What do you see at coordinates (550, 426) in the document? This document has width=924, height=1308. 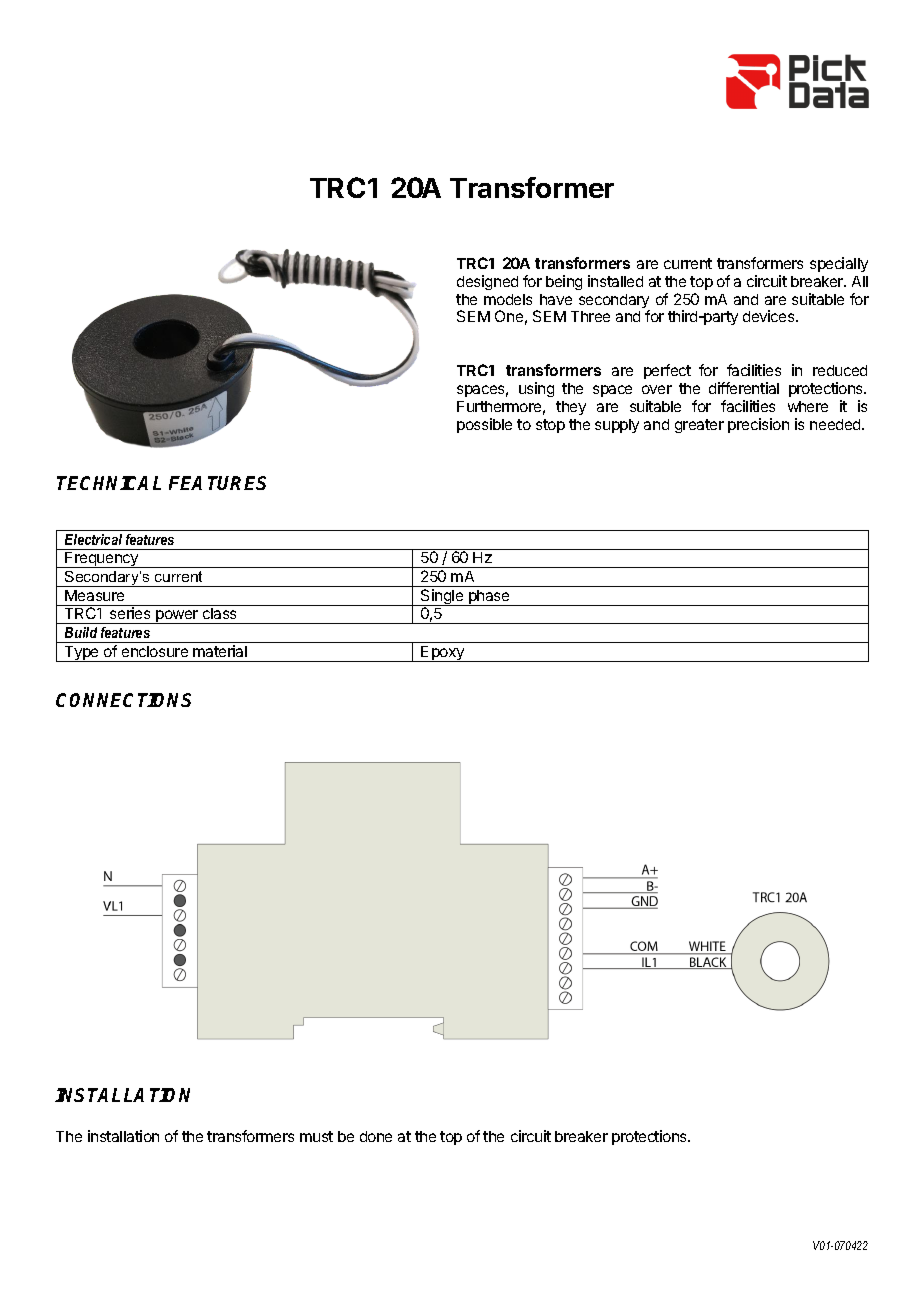 I see `stop` at bounding box center [550, 426].
